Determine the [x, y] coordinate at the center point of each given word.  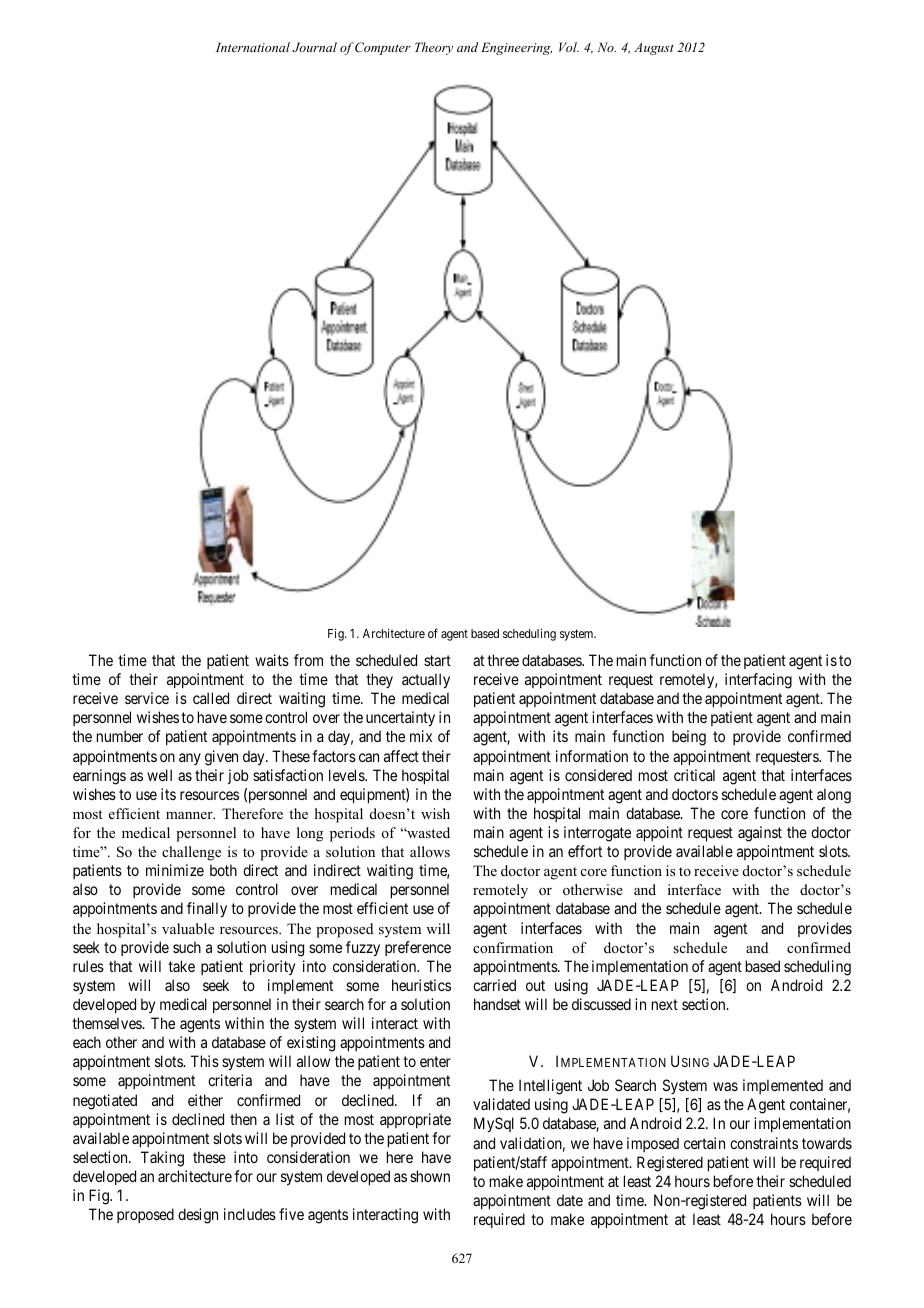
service [147, 698]
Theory [434, 48]
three [503, 660]
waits [272, 660]
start [437, 660]
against [760, 834]
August [654, 49]
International [253, 47]
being [689, 738]
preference [418, 948]
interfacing [758, 681]
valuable [188, 928]
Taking [162, 1159]
